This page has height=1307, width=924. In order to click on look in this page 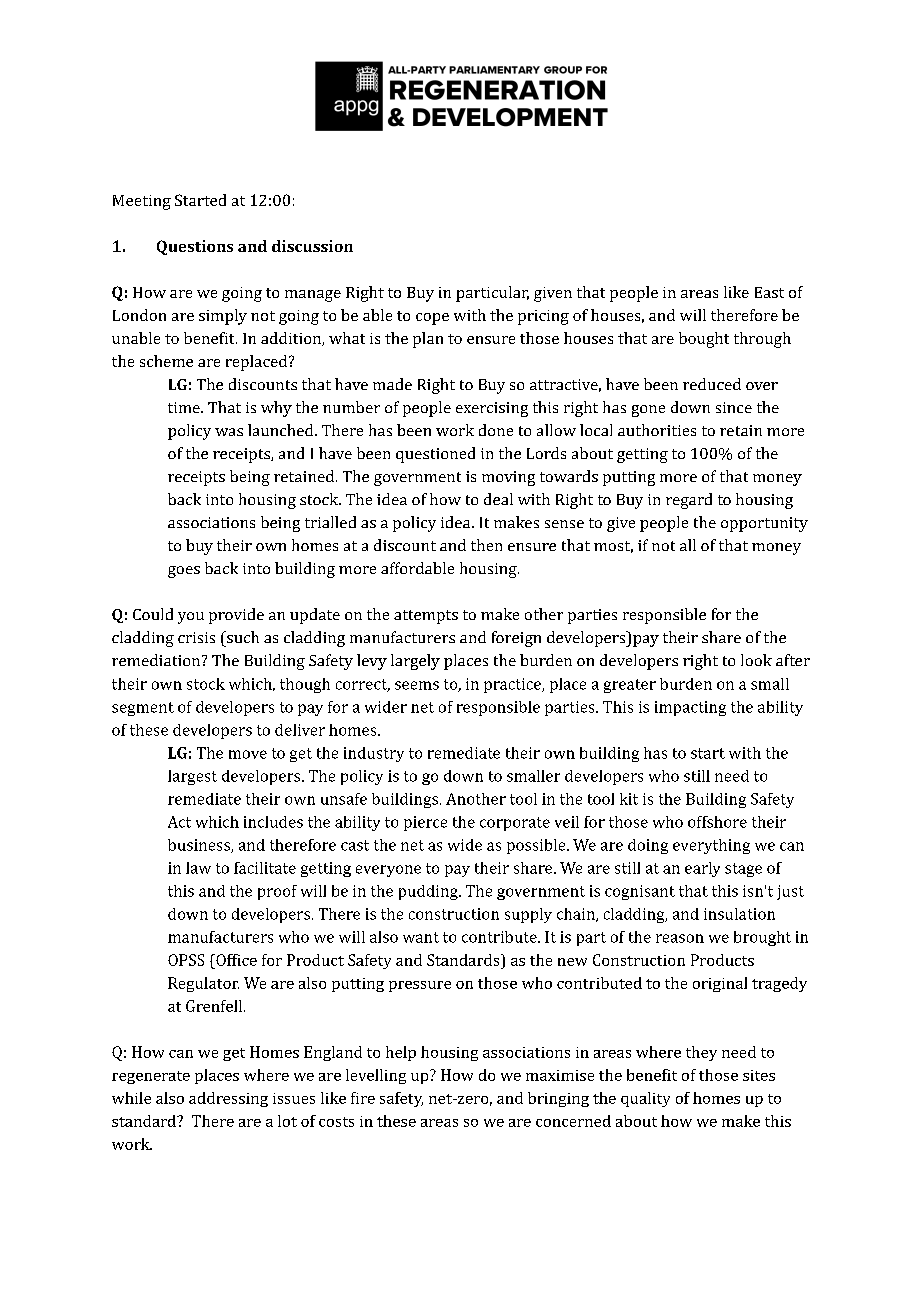, I will do `click(756, 660)`.
